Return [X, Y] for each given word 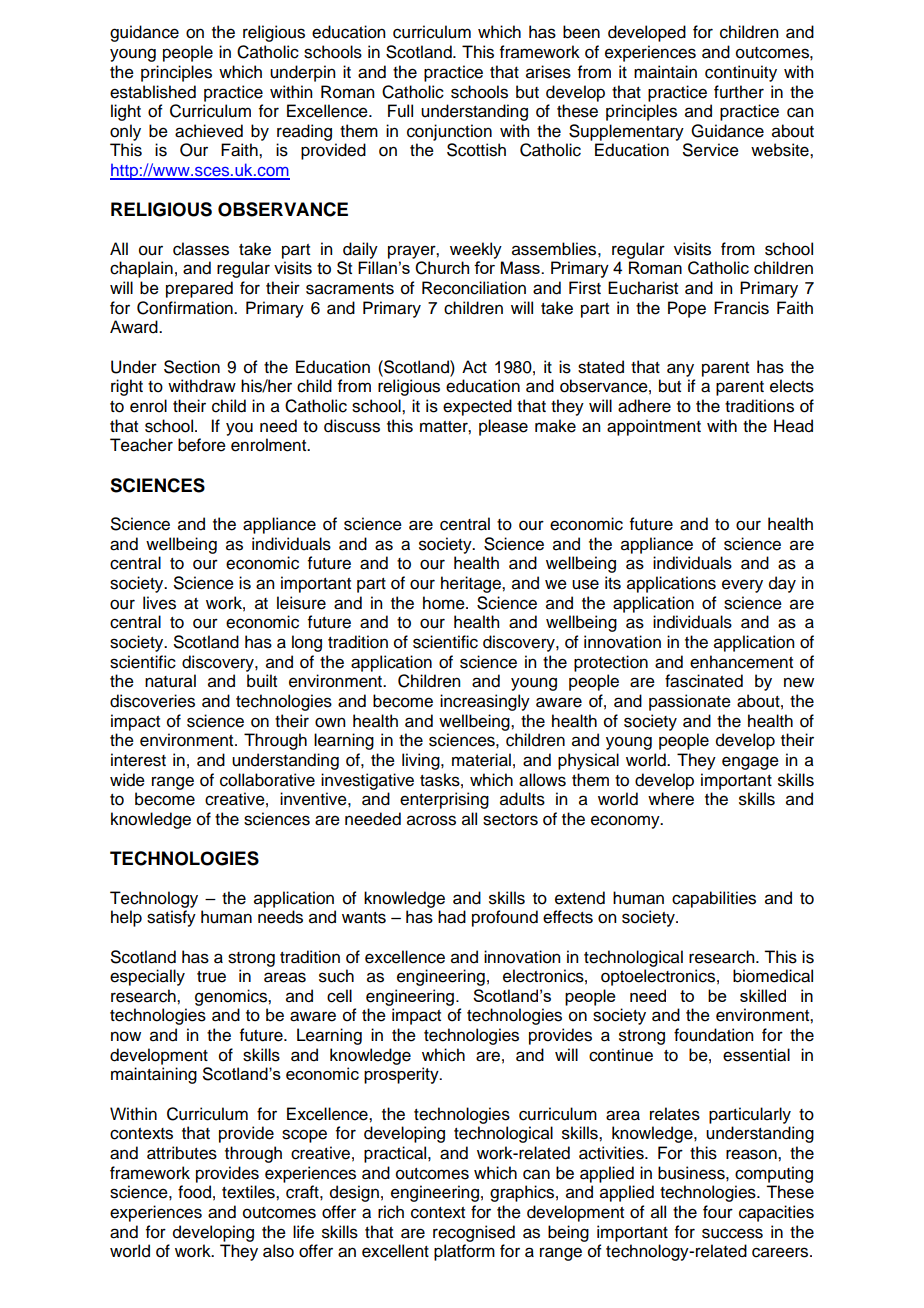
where [671, 799]
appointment [654, 427]
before [202, 445]
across [431, 820]
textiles [249, 1192]
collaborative [267, 780]
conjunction [449, 132]
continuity [741, 73]
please [503, 427]
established [153, 92]
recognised [474, 1233]
